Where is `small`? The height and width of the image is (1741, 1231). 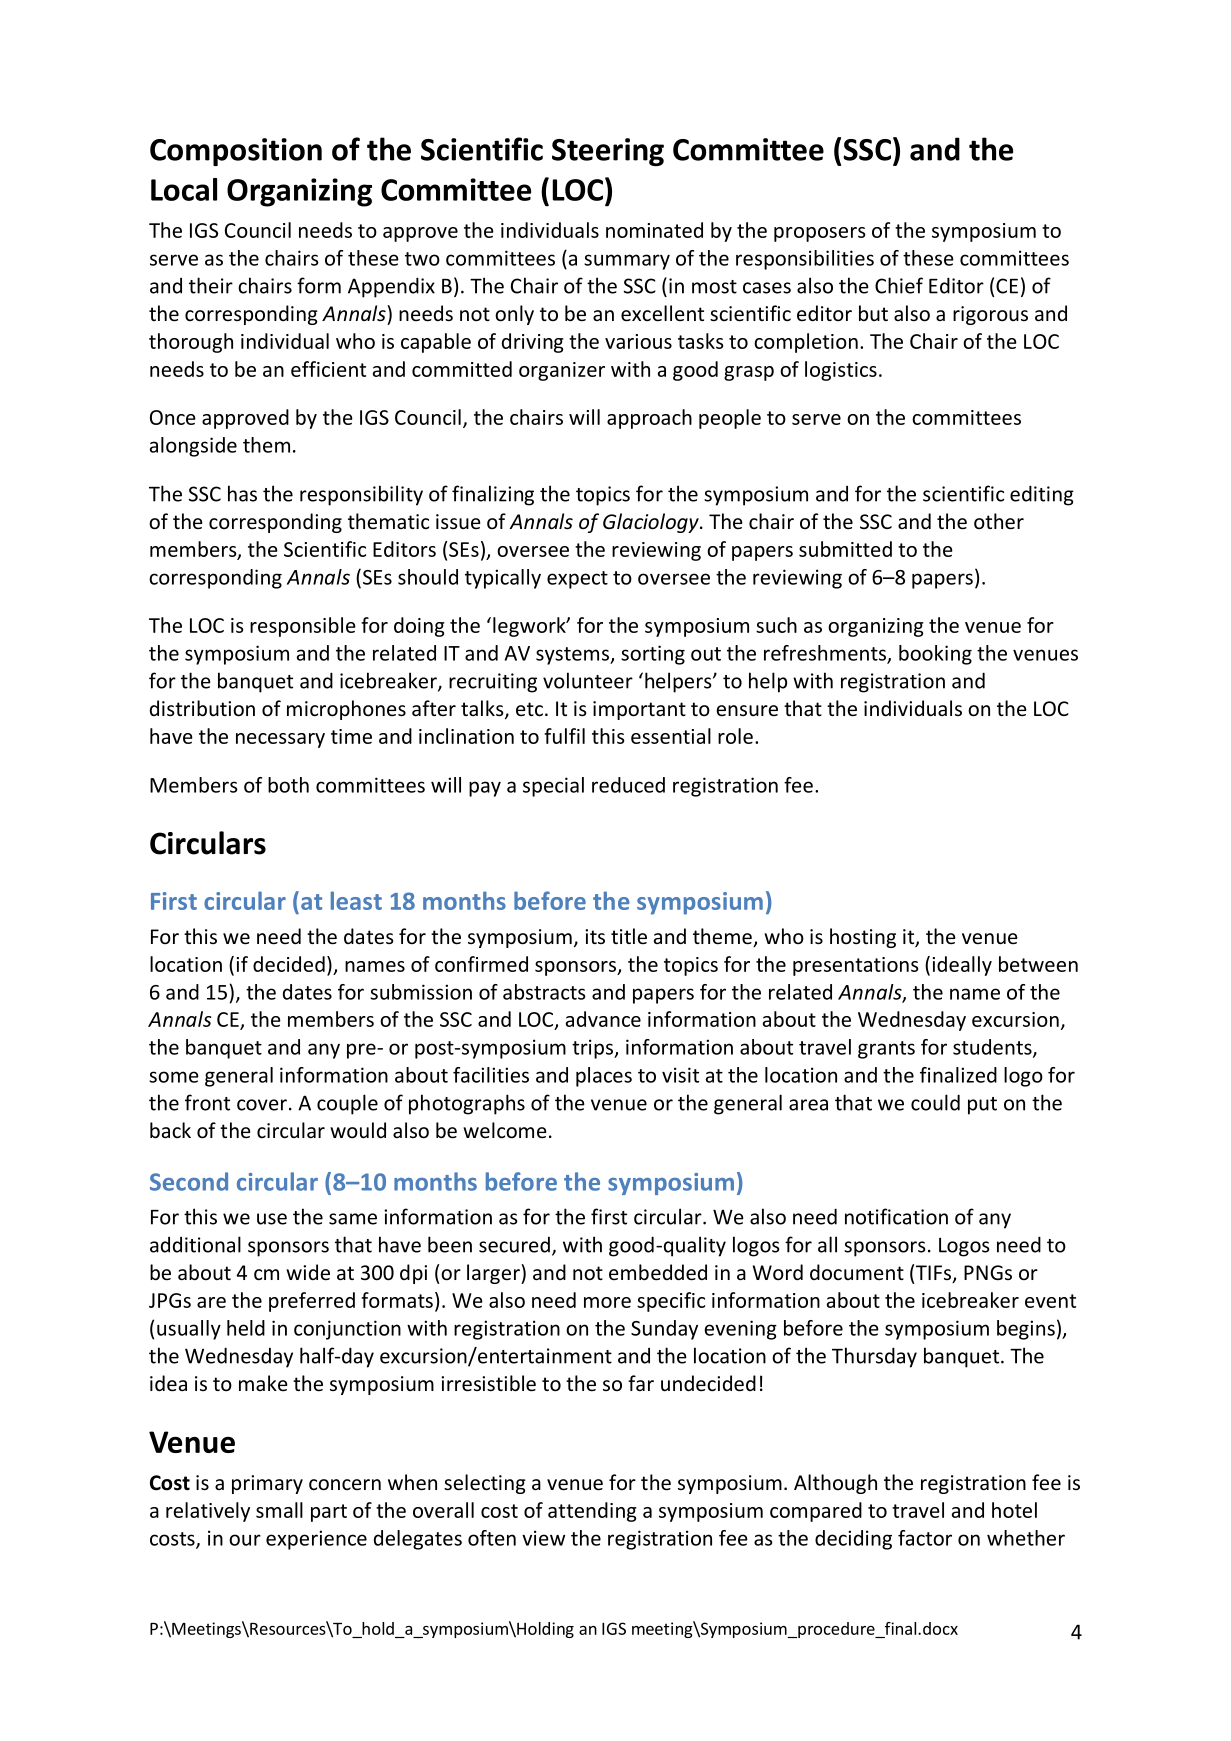 small is located at coordinates (279, 1510).
